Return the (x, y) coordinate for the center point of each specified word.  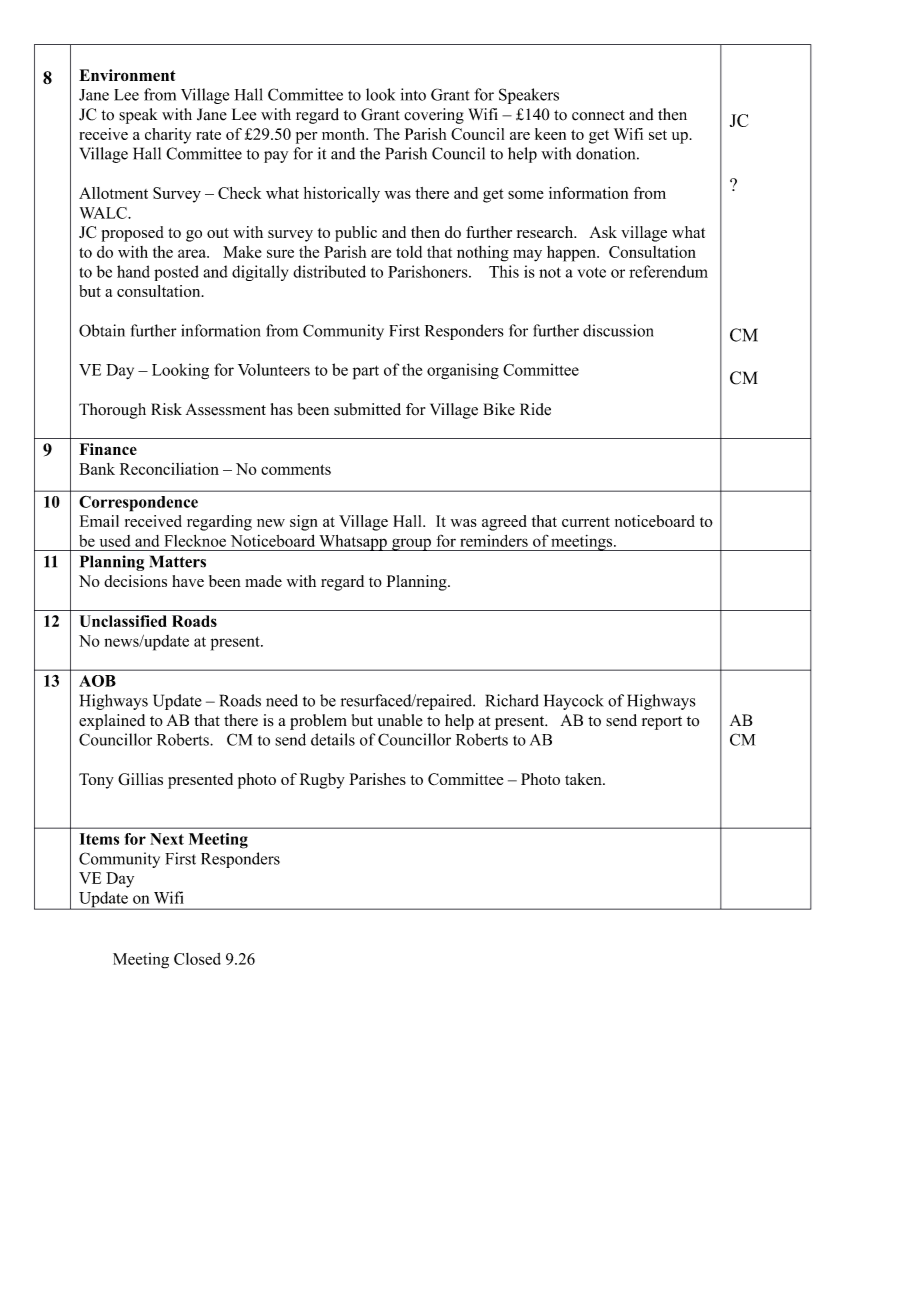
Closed (197, 959)
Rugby (322, 781)
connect (598, 115)
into (413, 94)
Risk (166, 409)
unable (400, 720)
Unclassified (123, 621)
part (366, 372)
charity (168, 136)
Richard (512, 700)
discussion (618, 330)
